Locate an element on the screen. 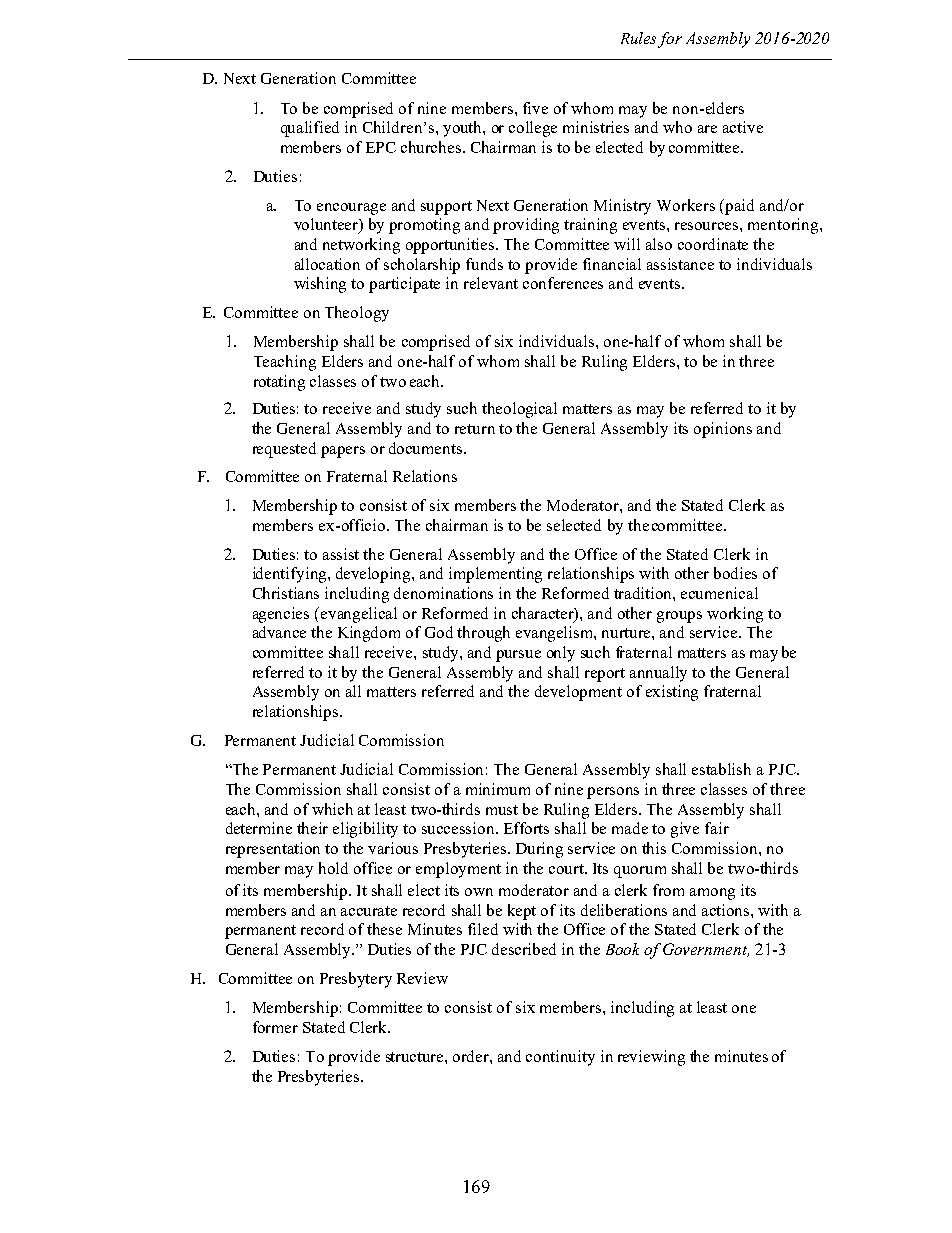 The image size is (952, 1233). theological is located at coordinates (519, 410).
